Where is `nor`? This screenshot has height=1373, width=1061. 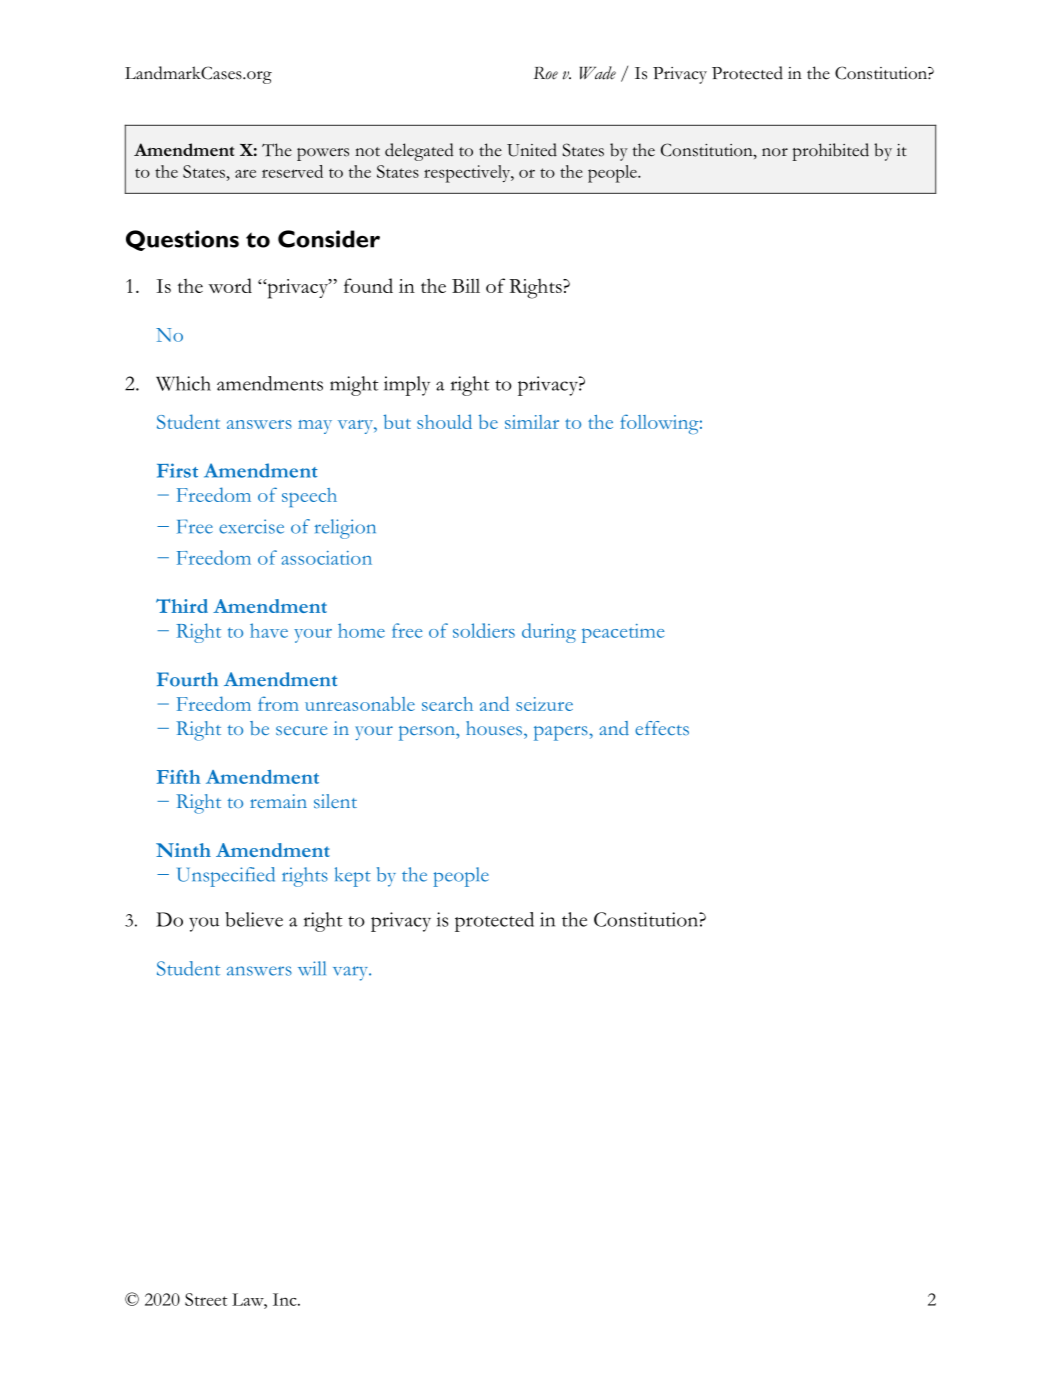 nor is located at coordinates (775, 152).
